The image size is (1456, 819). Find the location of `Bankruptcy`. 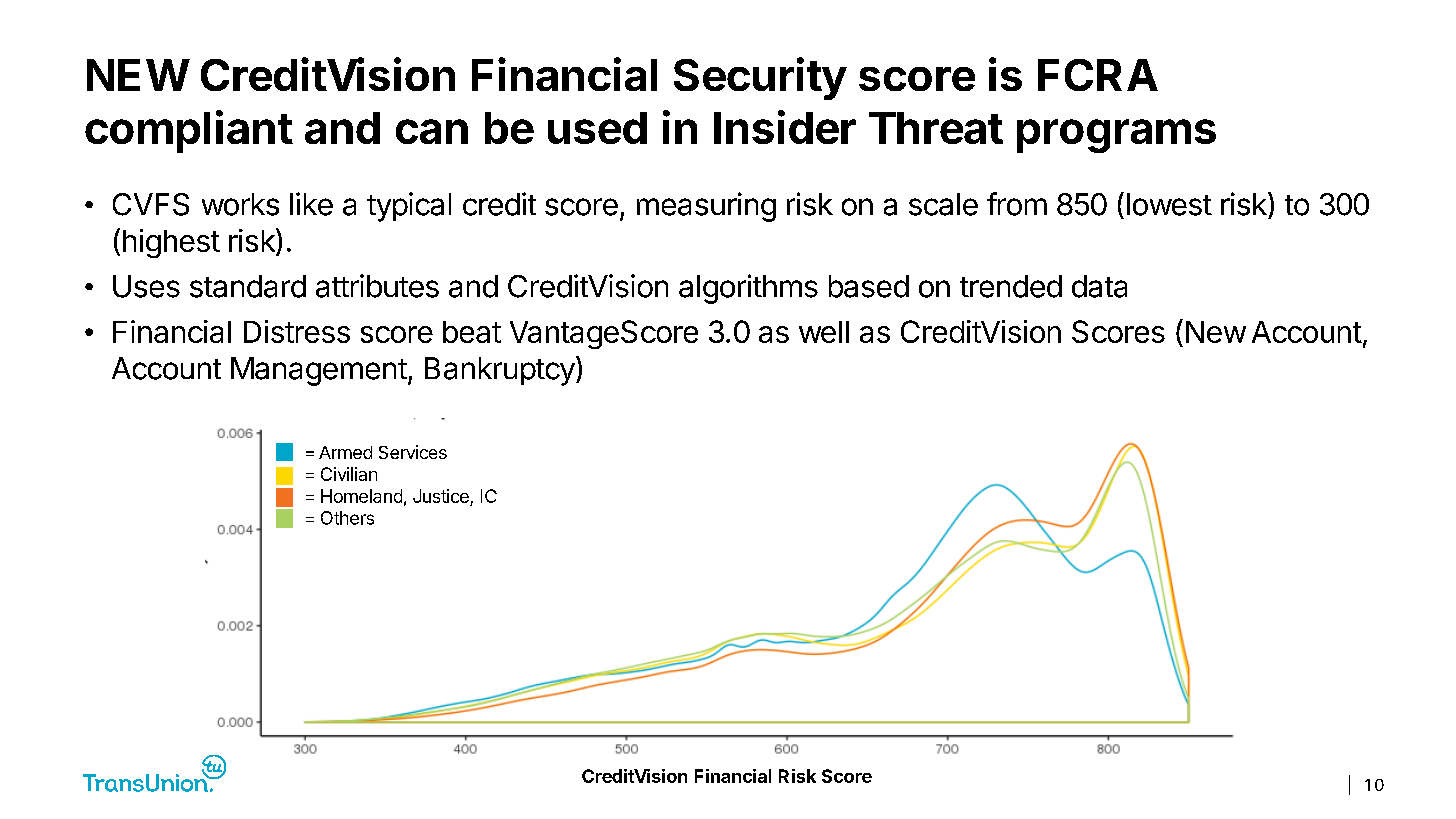

Bankruptcy is located at coordinates (500, 371).
